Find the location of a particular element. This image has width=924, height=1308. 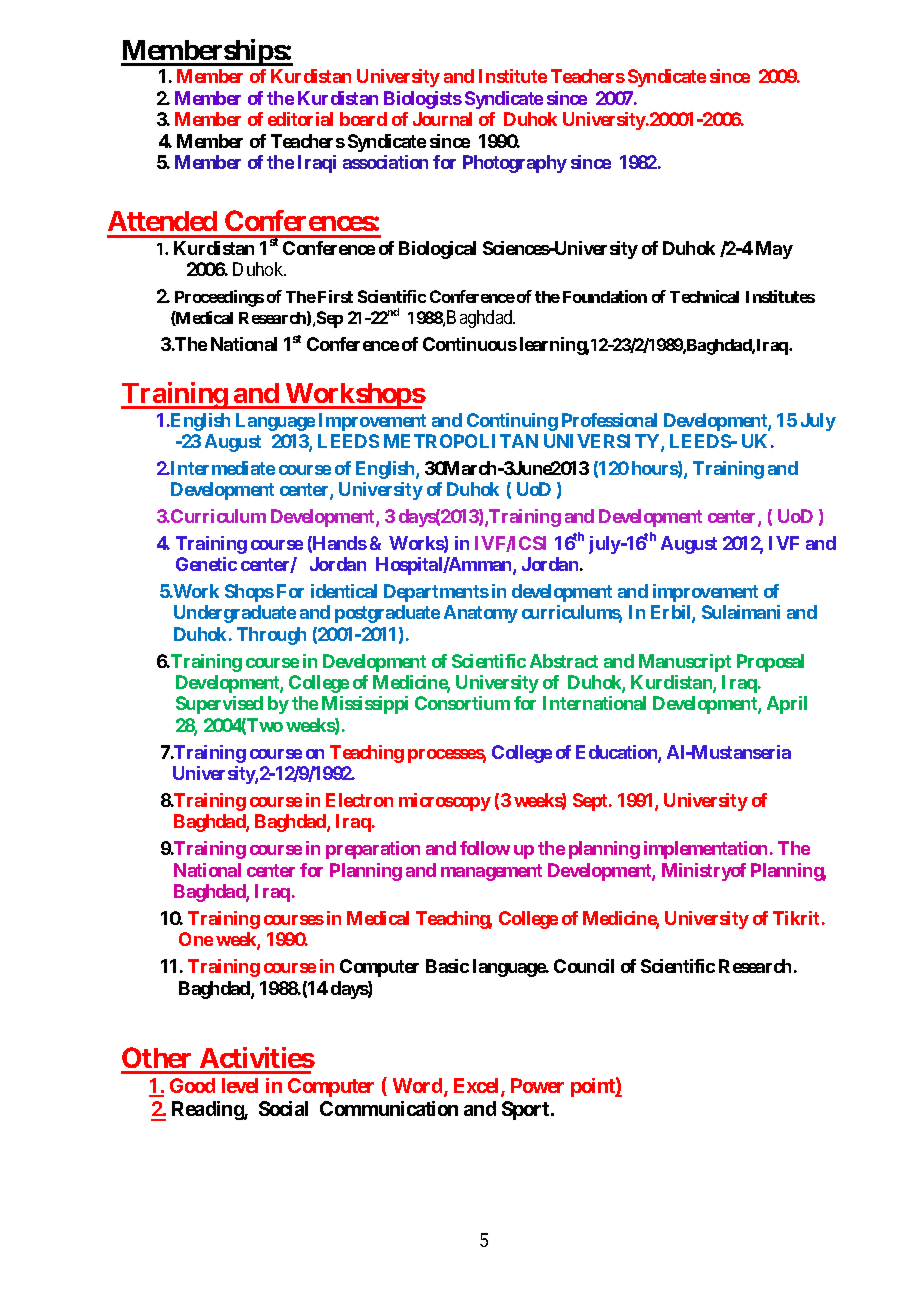

May is located at coordinates (774, 250).
